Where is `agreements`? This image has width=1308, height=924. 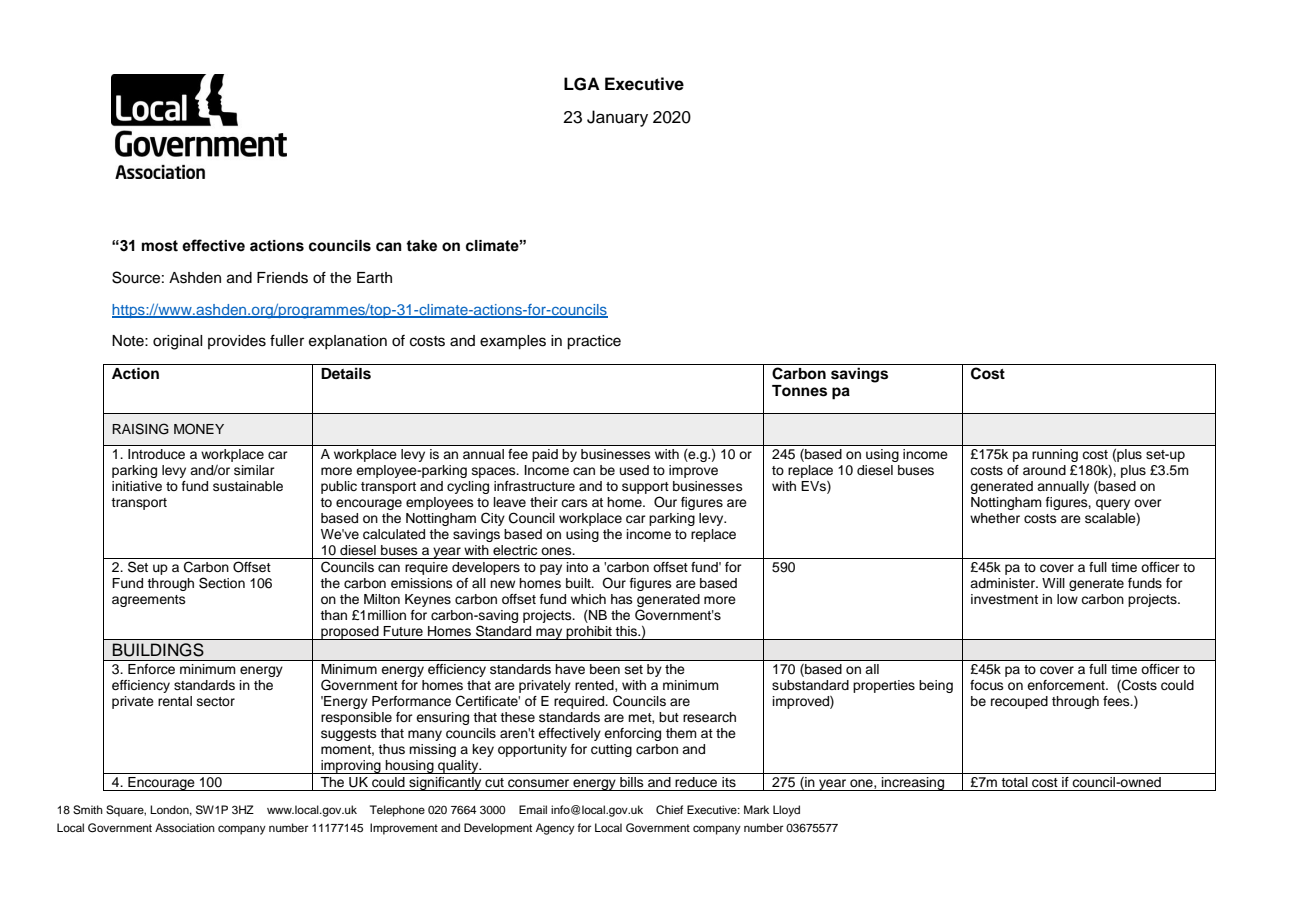 agreements is located at coordinates (149, 601).
